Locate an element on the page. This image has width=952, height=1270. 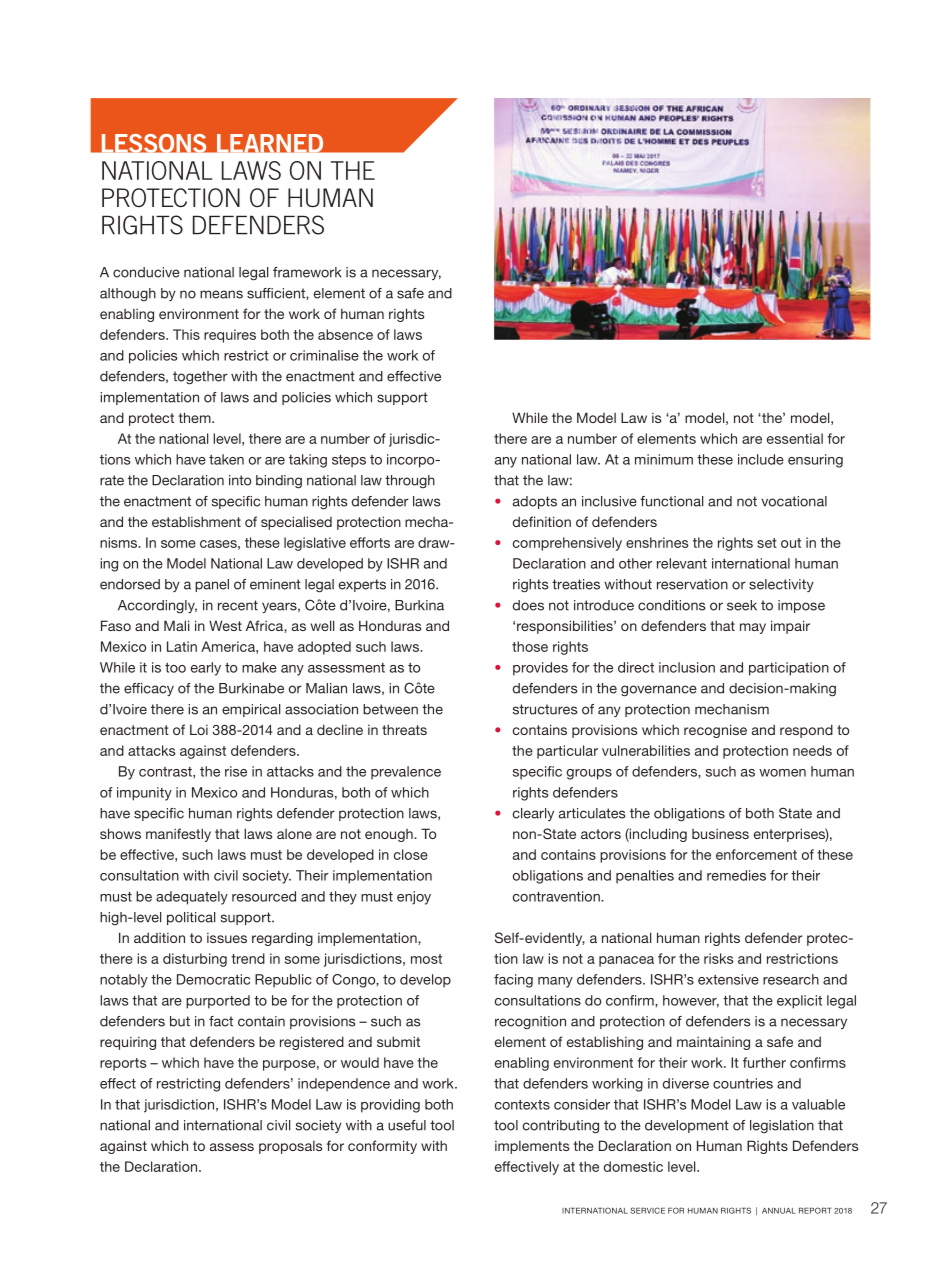
implements is located at coordinates (532, 1147).
